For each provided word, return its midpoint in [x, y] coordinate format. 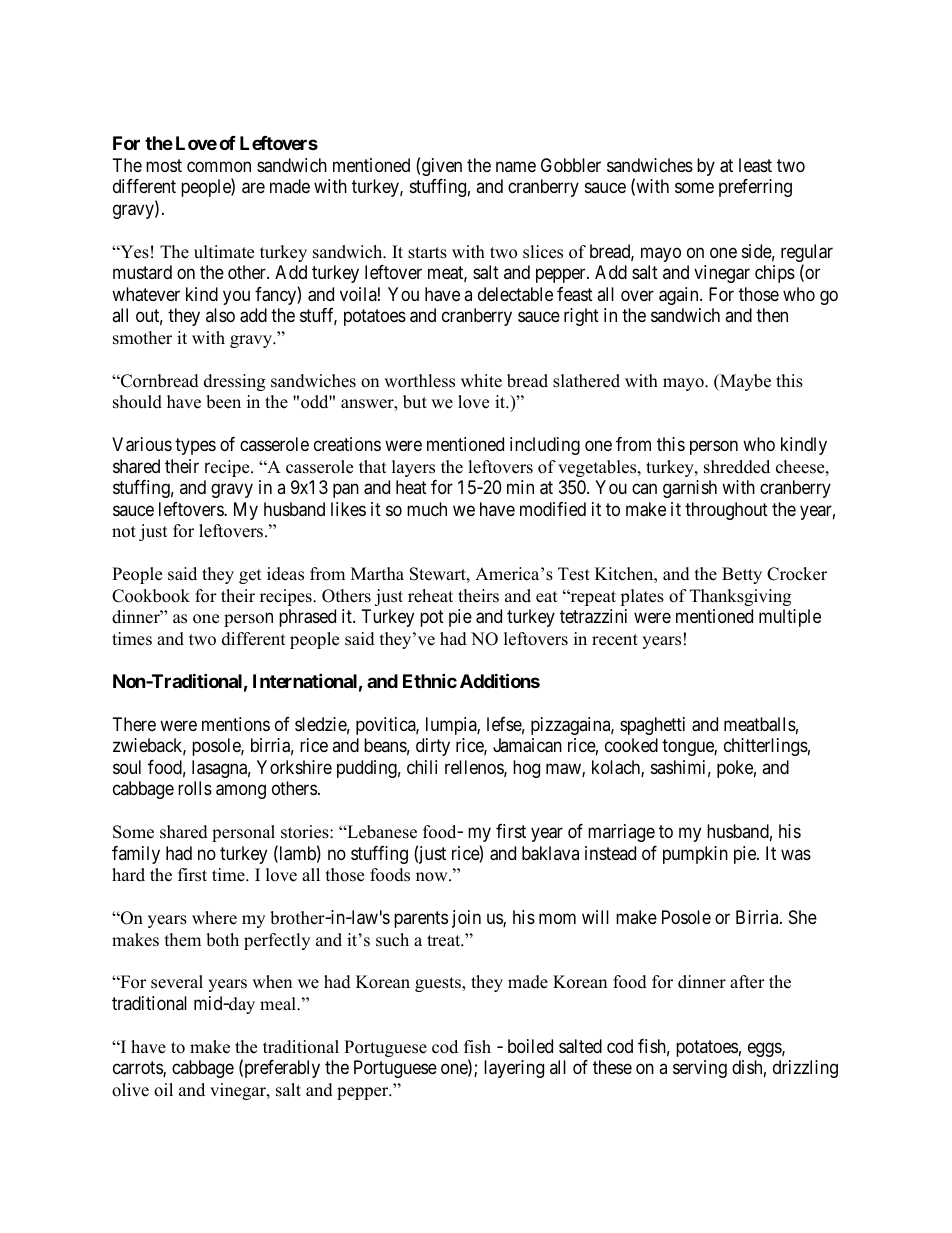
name [516, 166]
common [219, 166]
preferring [755, 188]
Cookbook [151, 596]
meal [279, 1004]
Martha [377, 573]
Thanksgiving [740, 597]
